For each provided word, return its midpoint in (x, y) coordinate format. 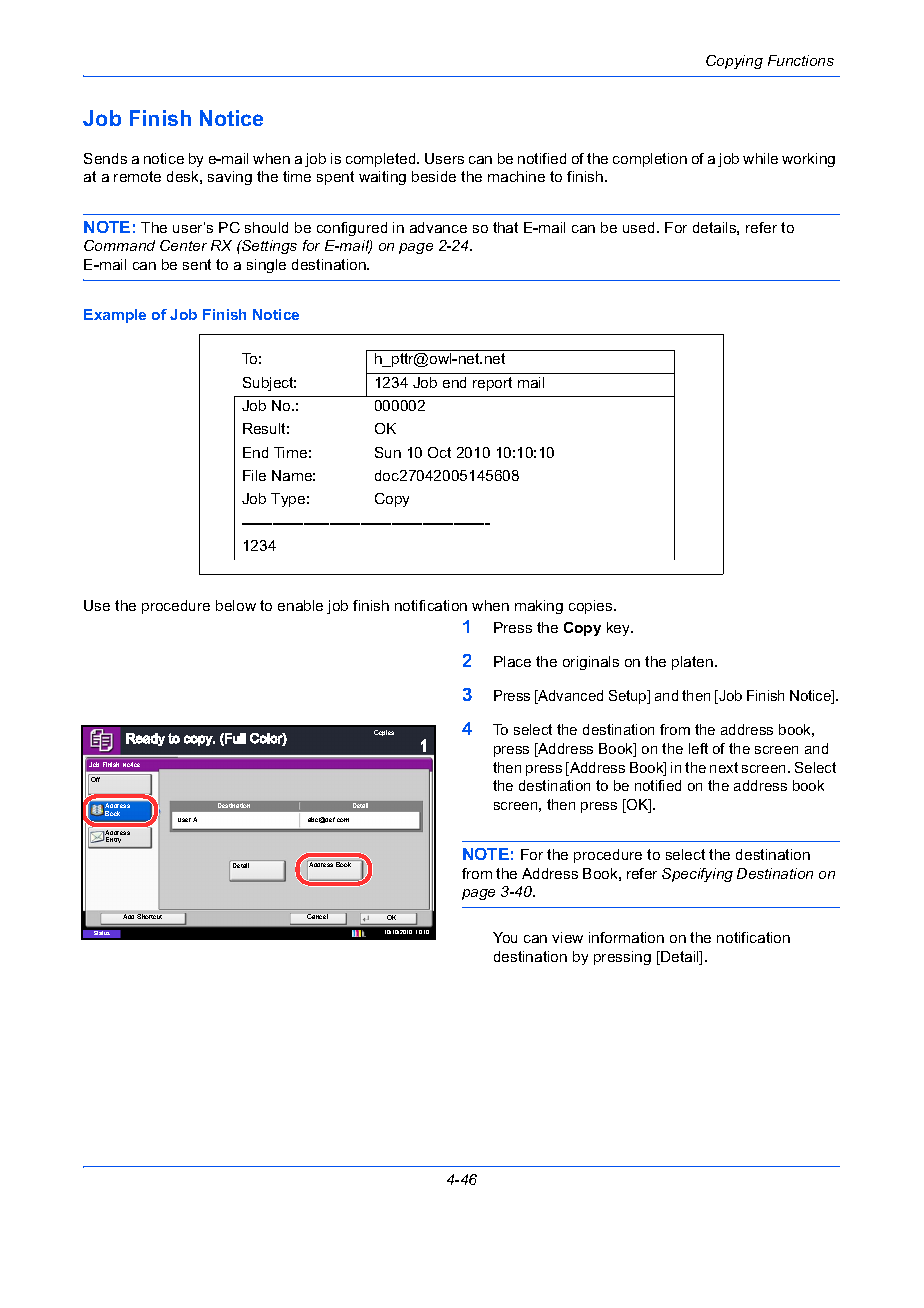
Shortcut (149, 916)
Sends (105, 158)
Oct (439, 452)
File (254, 475)
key (620, 629)
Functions (801, 60)
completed (382, 160)
